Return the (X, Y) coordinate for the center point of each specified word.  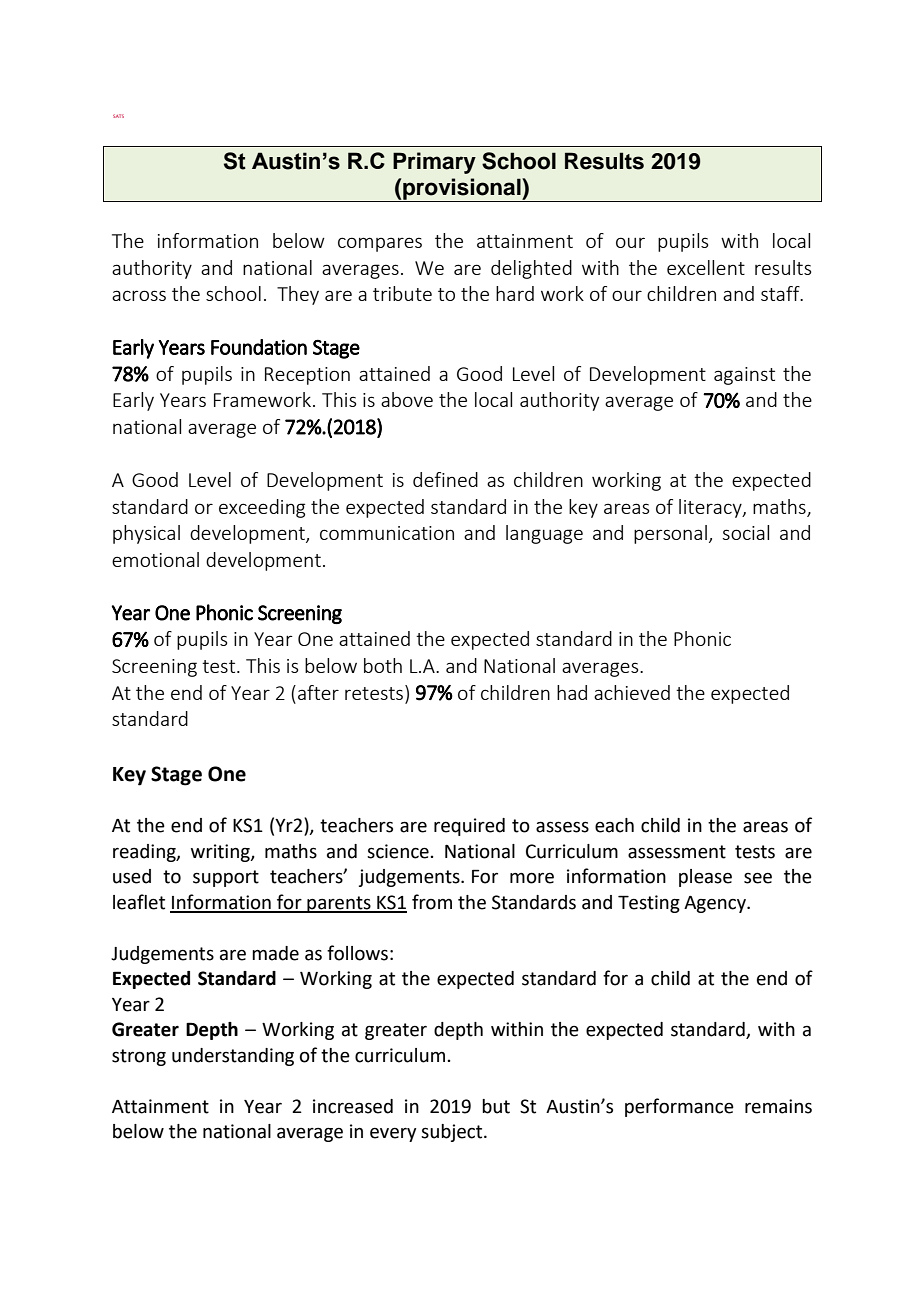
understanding (233, 1057)
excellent (706, 267)
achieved (632, 692)
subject (453, 1133)
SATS (118, 116)
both (383, 665)
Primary (434, 163)
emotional (155, 559)
